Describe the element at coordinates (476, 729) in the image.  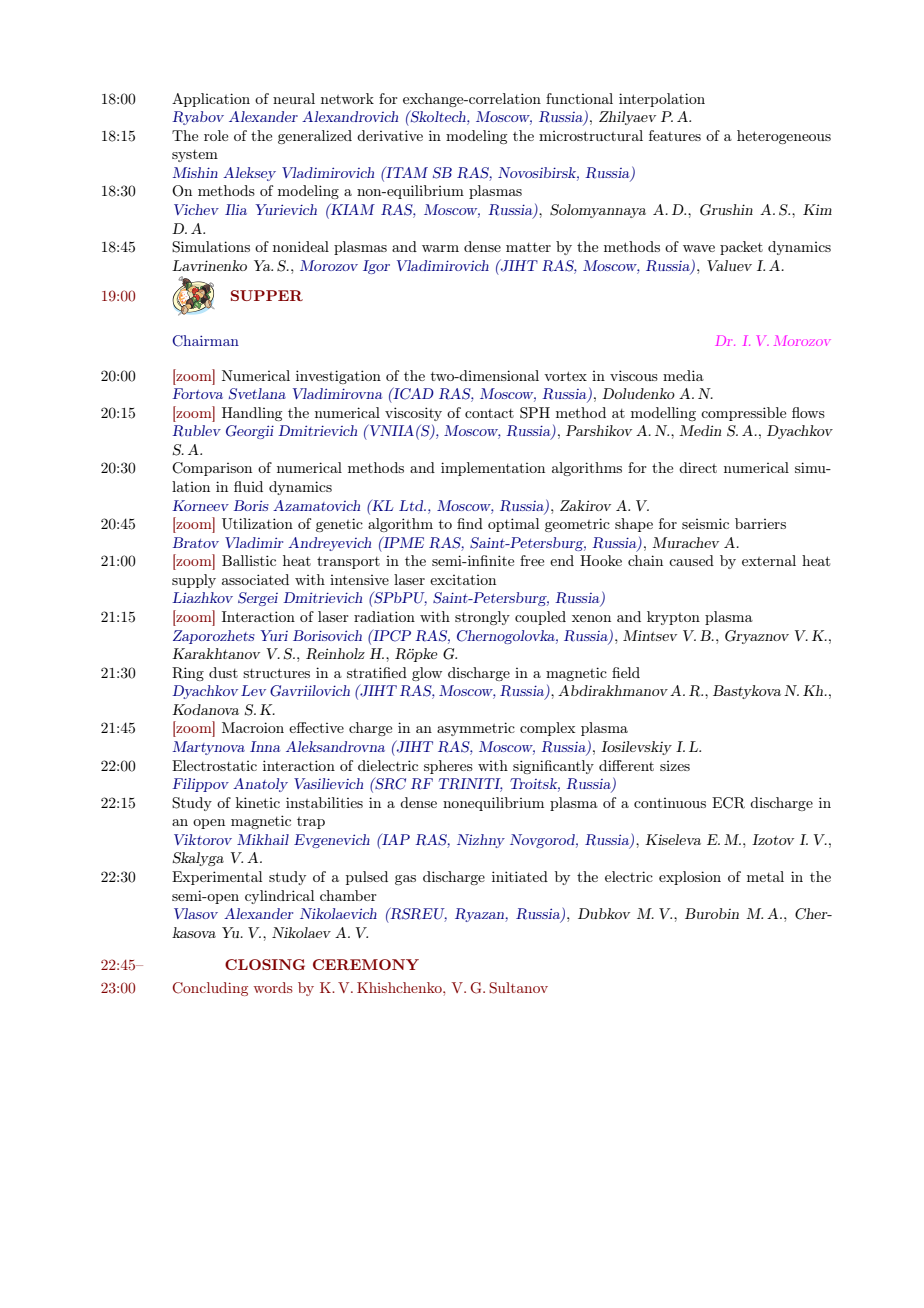
I see `asymmetric` at that location.
